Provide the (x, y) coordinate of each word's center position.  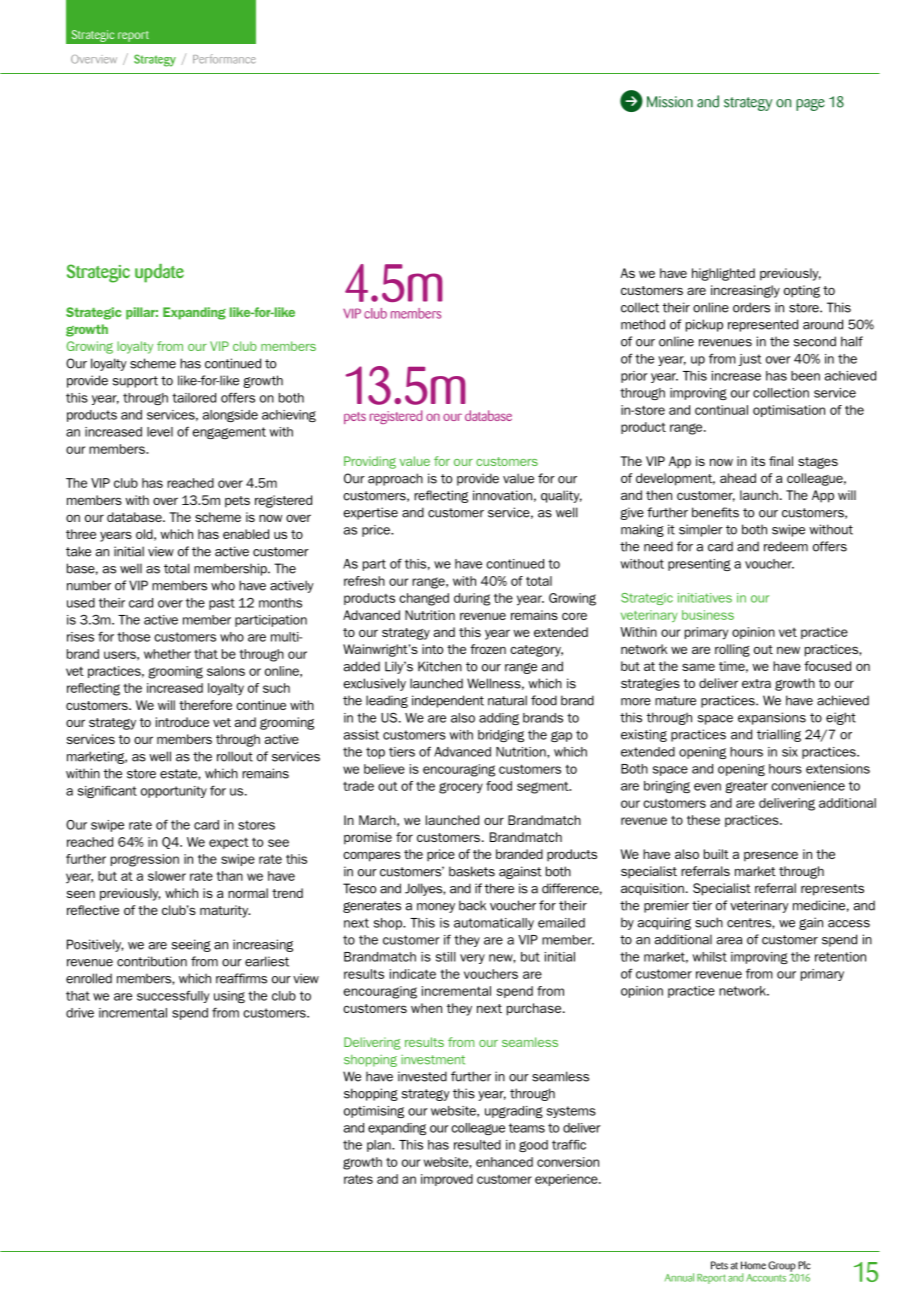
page (810, 105)
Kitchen (440, 666)
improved (447, 1180)
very (472, 959)
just (750, 360)
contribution (152, 961)
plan (380, 1146)
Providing (370, 462)
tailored (194, 398)
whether (167, 654)
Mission (670, 102)
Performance (224, 59)
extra (756, 683)
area (729, 941)
